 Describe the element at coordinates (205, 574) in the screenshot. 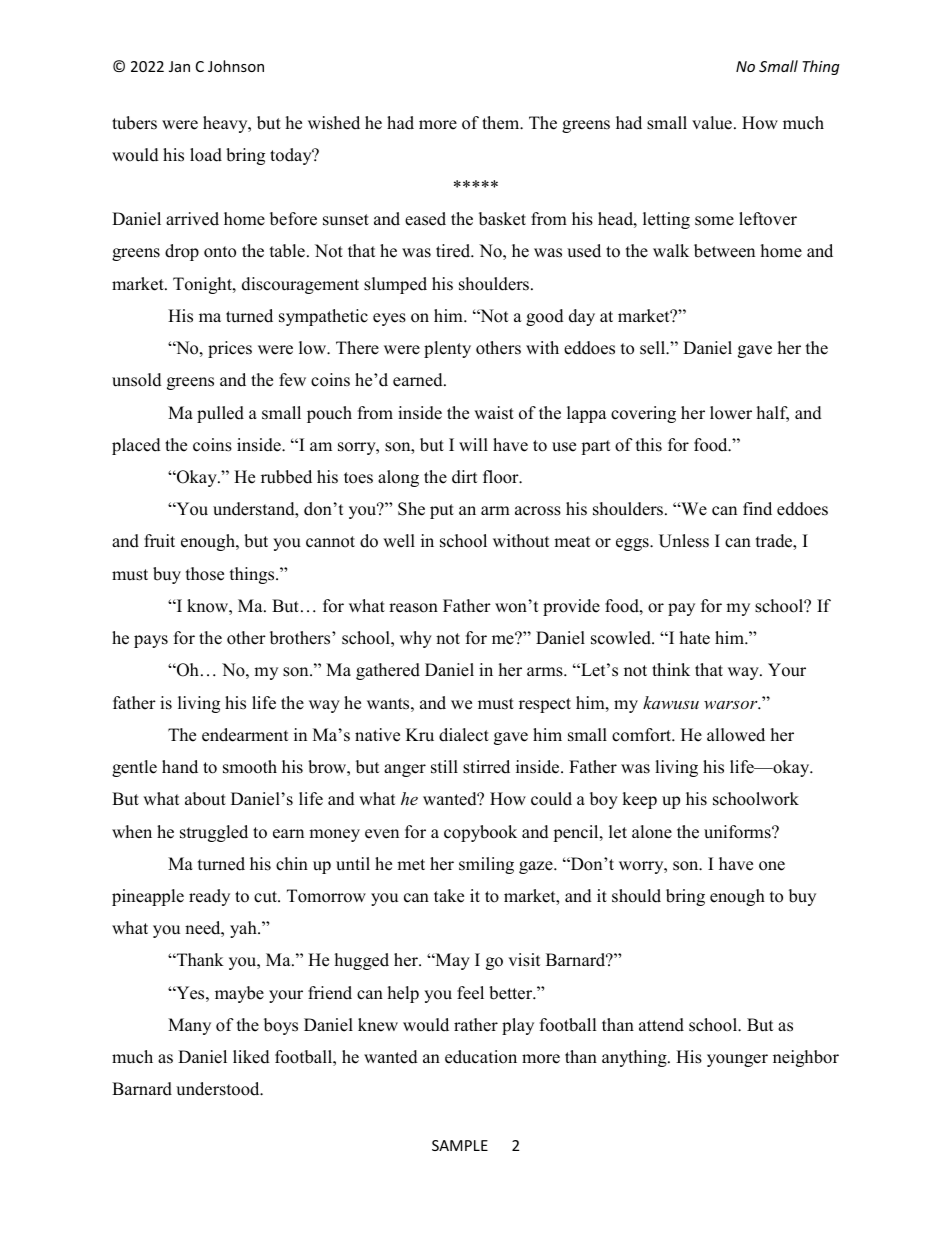

I see `those` at that location.
